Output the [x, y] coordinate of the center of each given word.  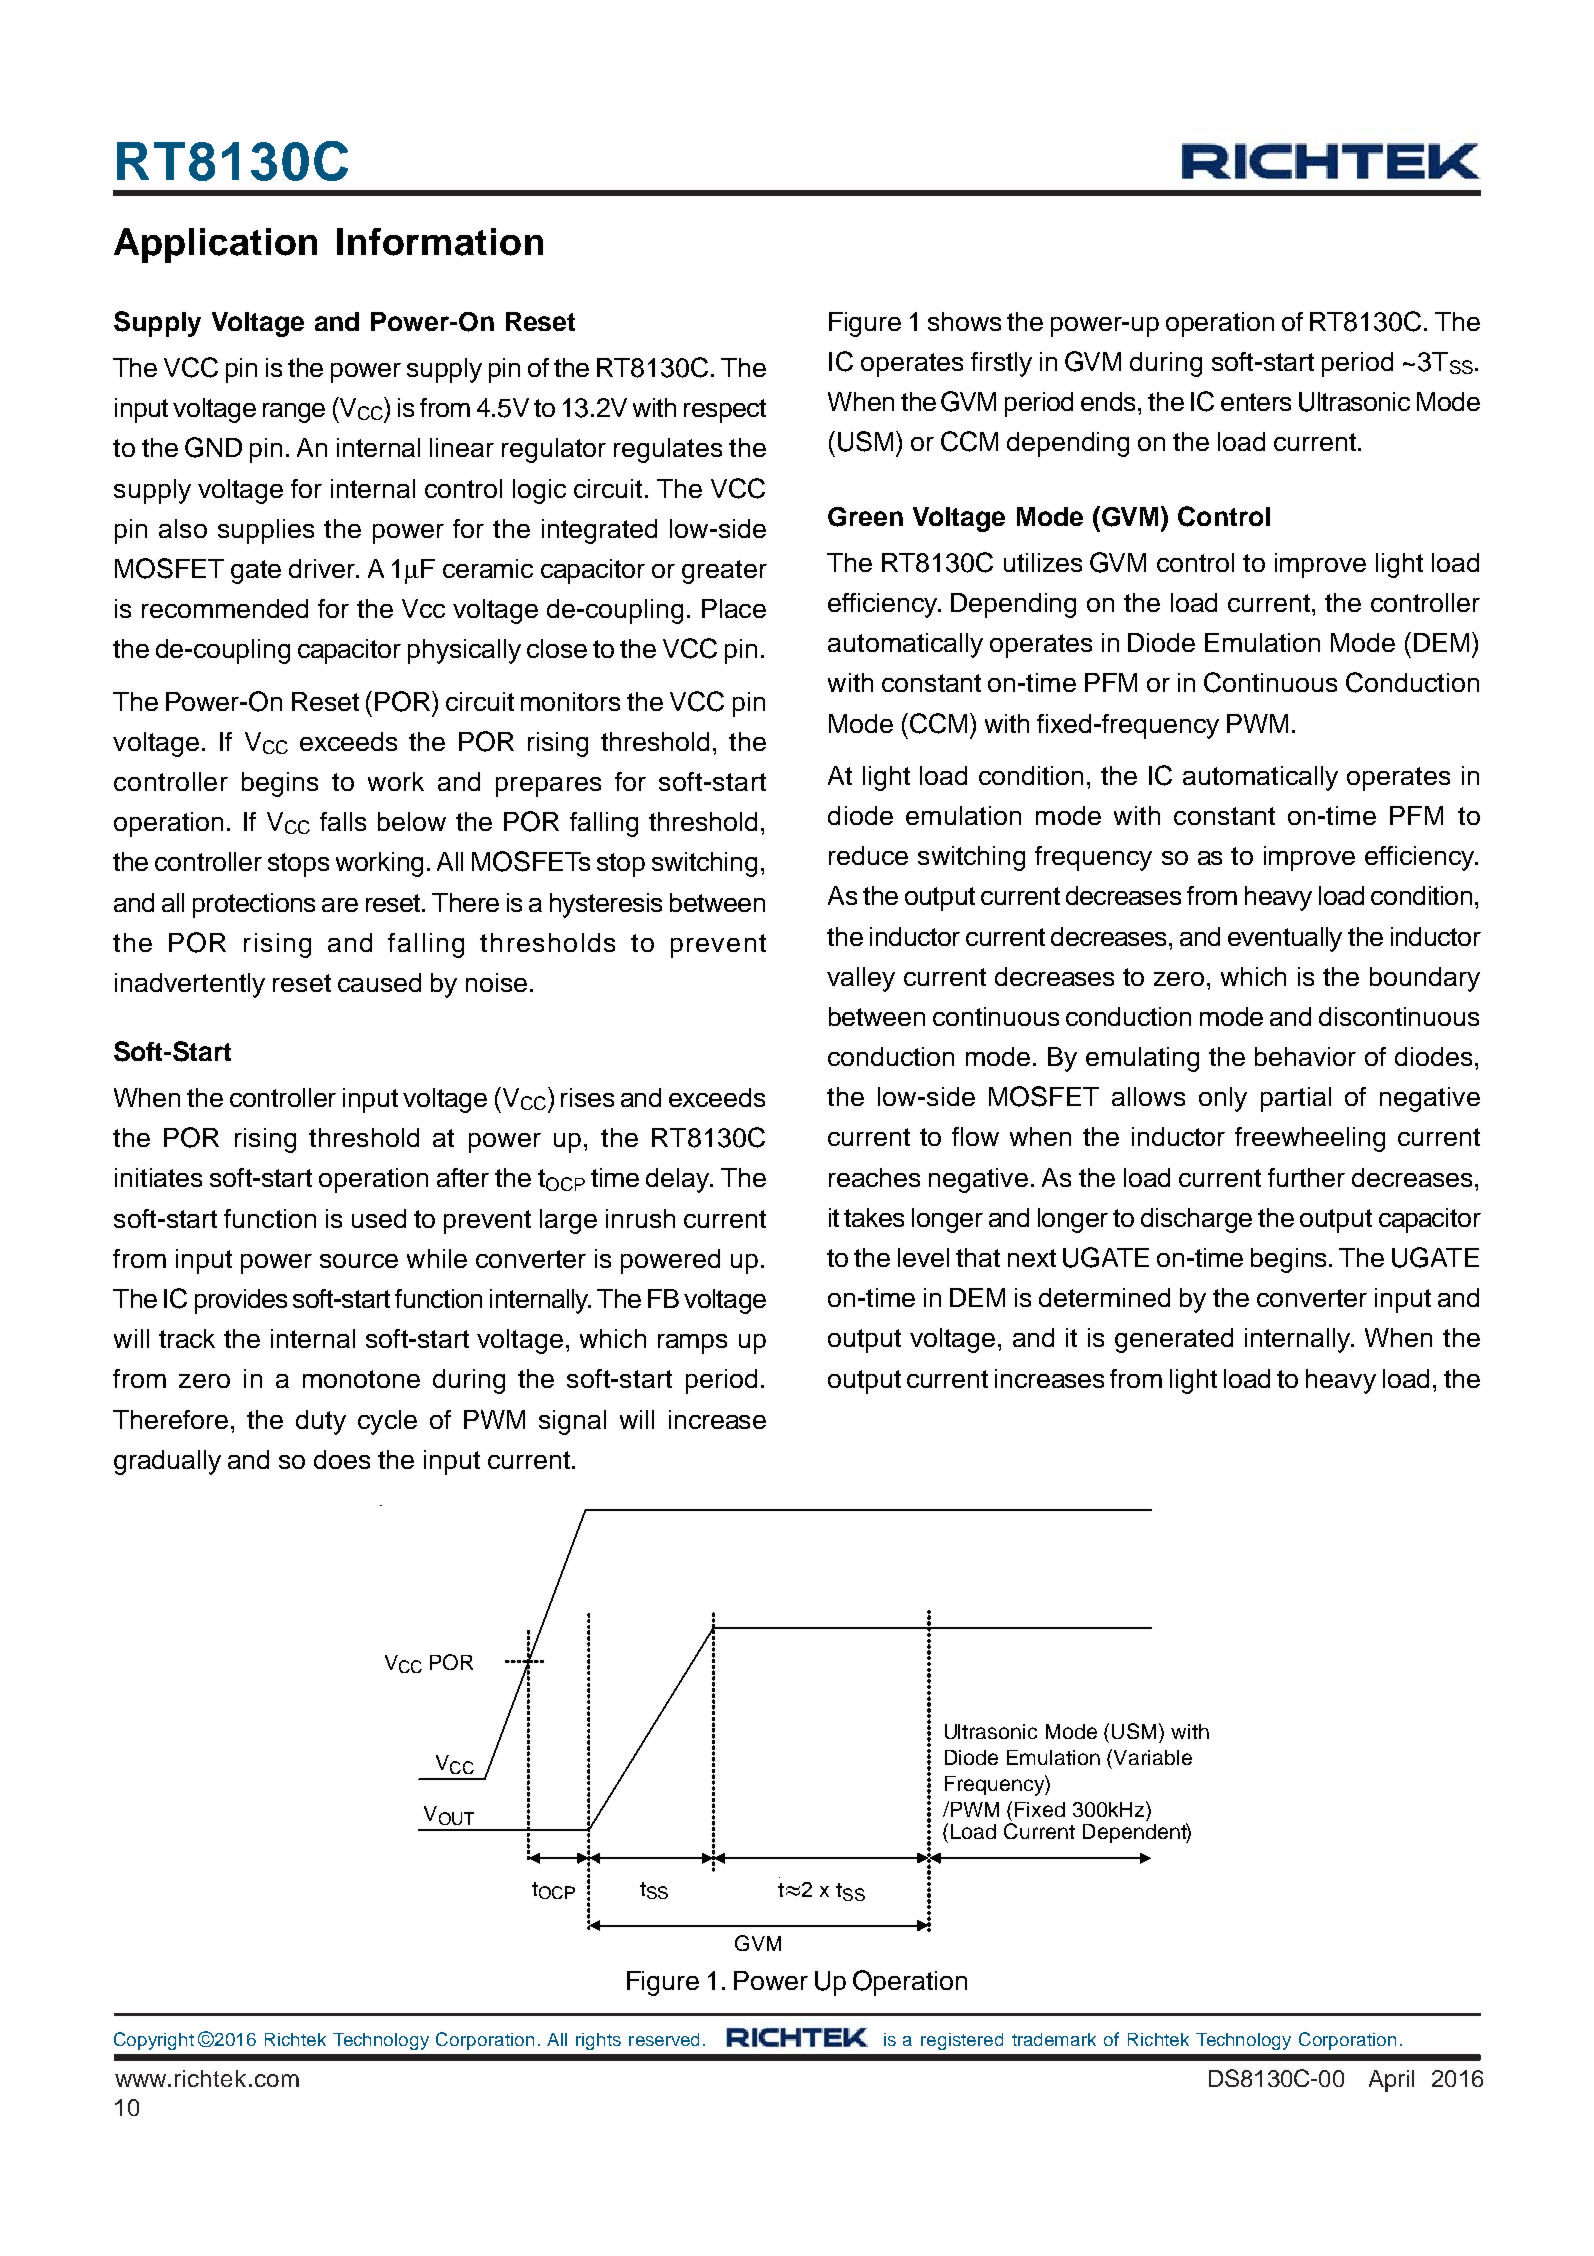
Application [215, 245]
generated [1174, 1340]
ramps [692, 1344]
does [342, 1459]
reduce [868, 855]
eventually [1285, 939]
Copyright [154, 2041]
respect [725, 411]
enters [1256, 402]
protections [254, 905]
